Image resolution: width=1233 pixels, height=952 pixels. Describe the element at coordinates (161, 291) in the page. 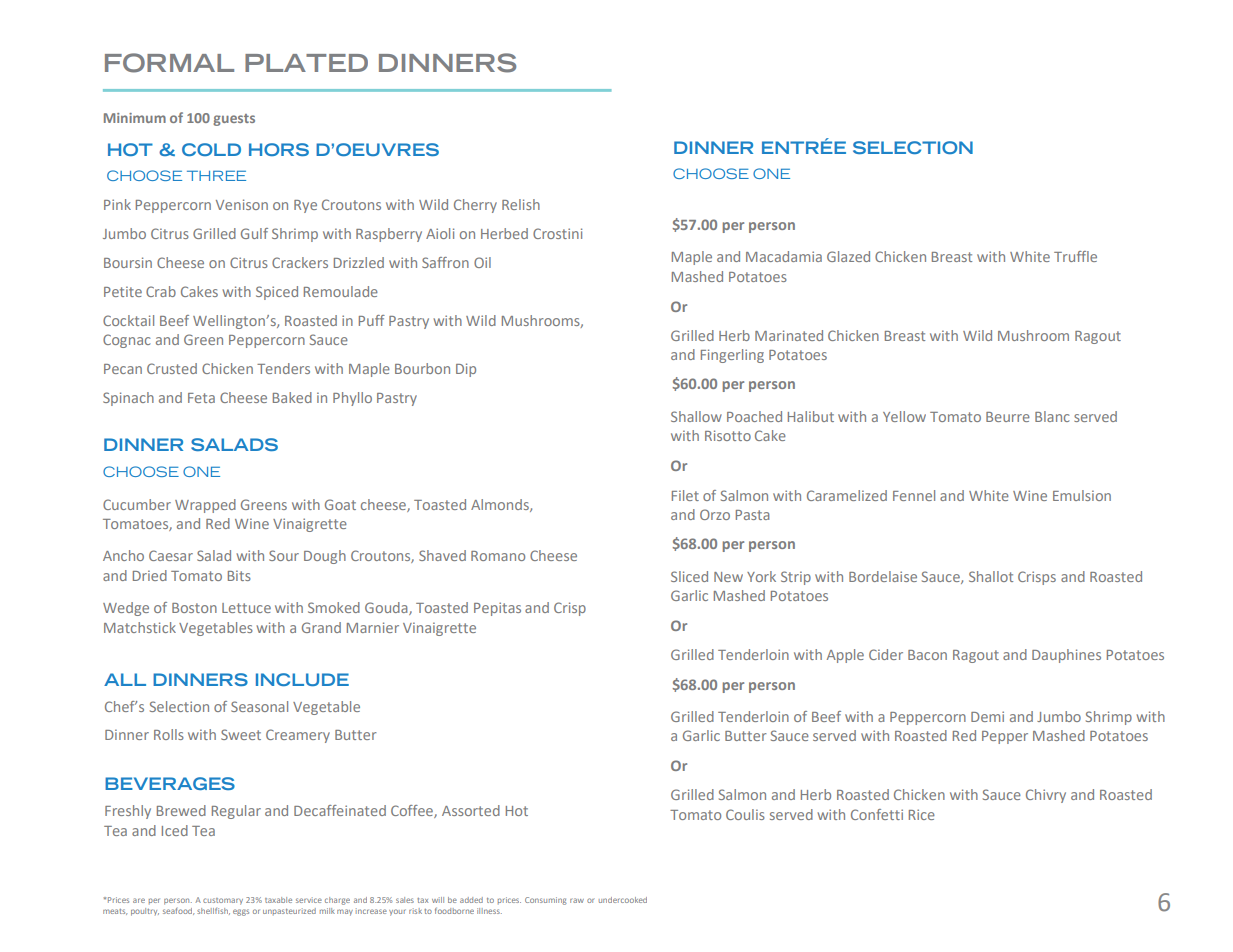

I see `Crab` at that location.
